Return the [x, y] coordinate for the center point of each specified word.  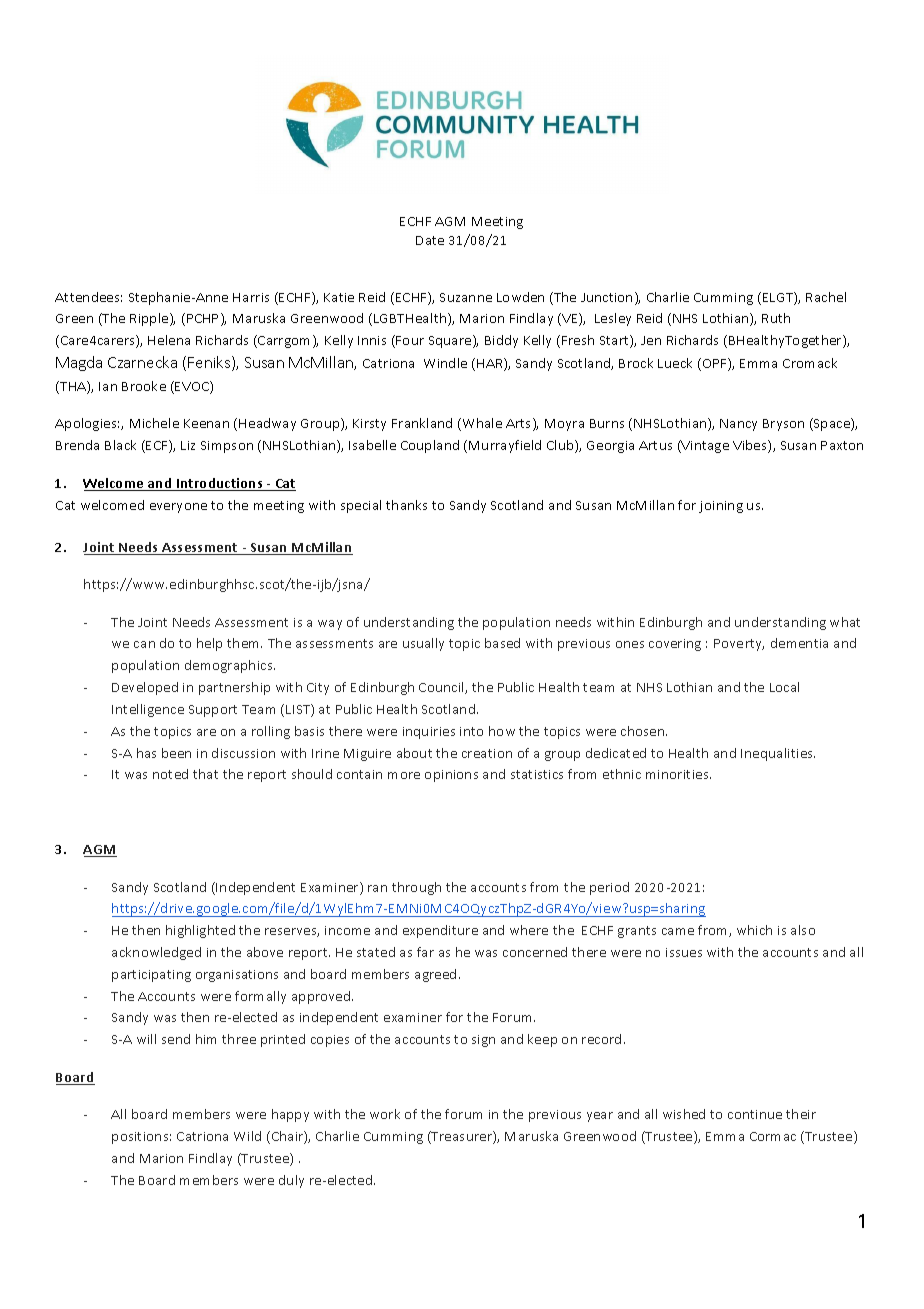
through [416, 888]
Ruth [776, 318]
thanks [406, 505]
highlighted [200, 931]
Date [430, 240]
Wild [247, 1136]
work [385, 1114]
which [754, 930]
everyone [178, 508]
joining [721, 507]
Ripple [150, 319]
